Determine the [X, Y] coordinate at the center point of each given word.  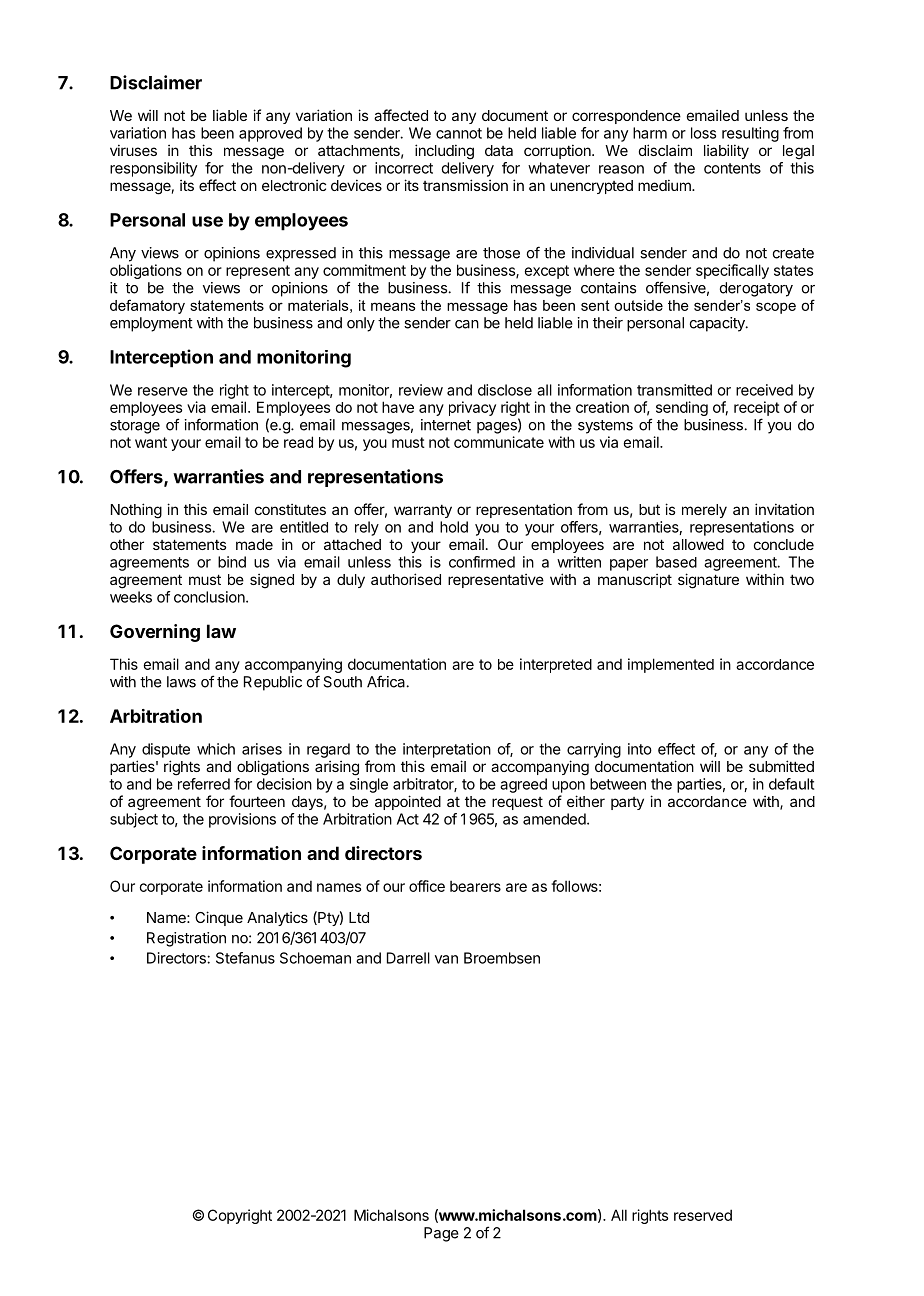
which [216, 749]
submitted [781, 766]
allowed [698, 544]
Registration [186, 939]
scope [776, 308]
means [393, 306]
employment [151, 324]
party [627, 803]
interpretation [447, 750]
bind [232, 562]
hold [454, 527]
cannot [459, 133]
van [446, 959]
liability [726, 151]
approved [270, 134]
